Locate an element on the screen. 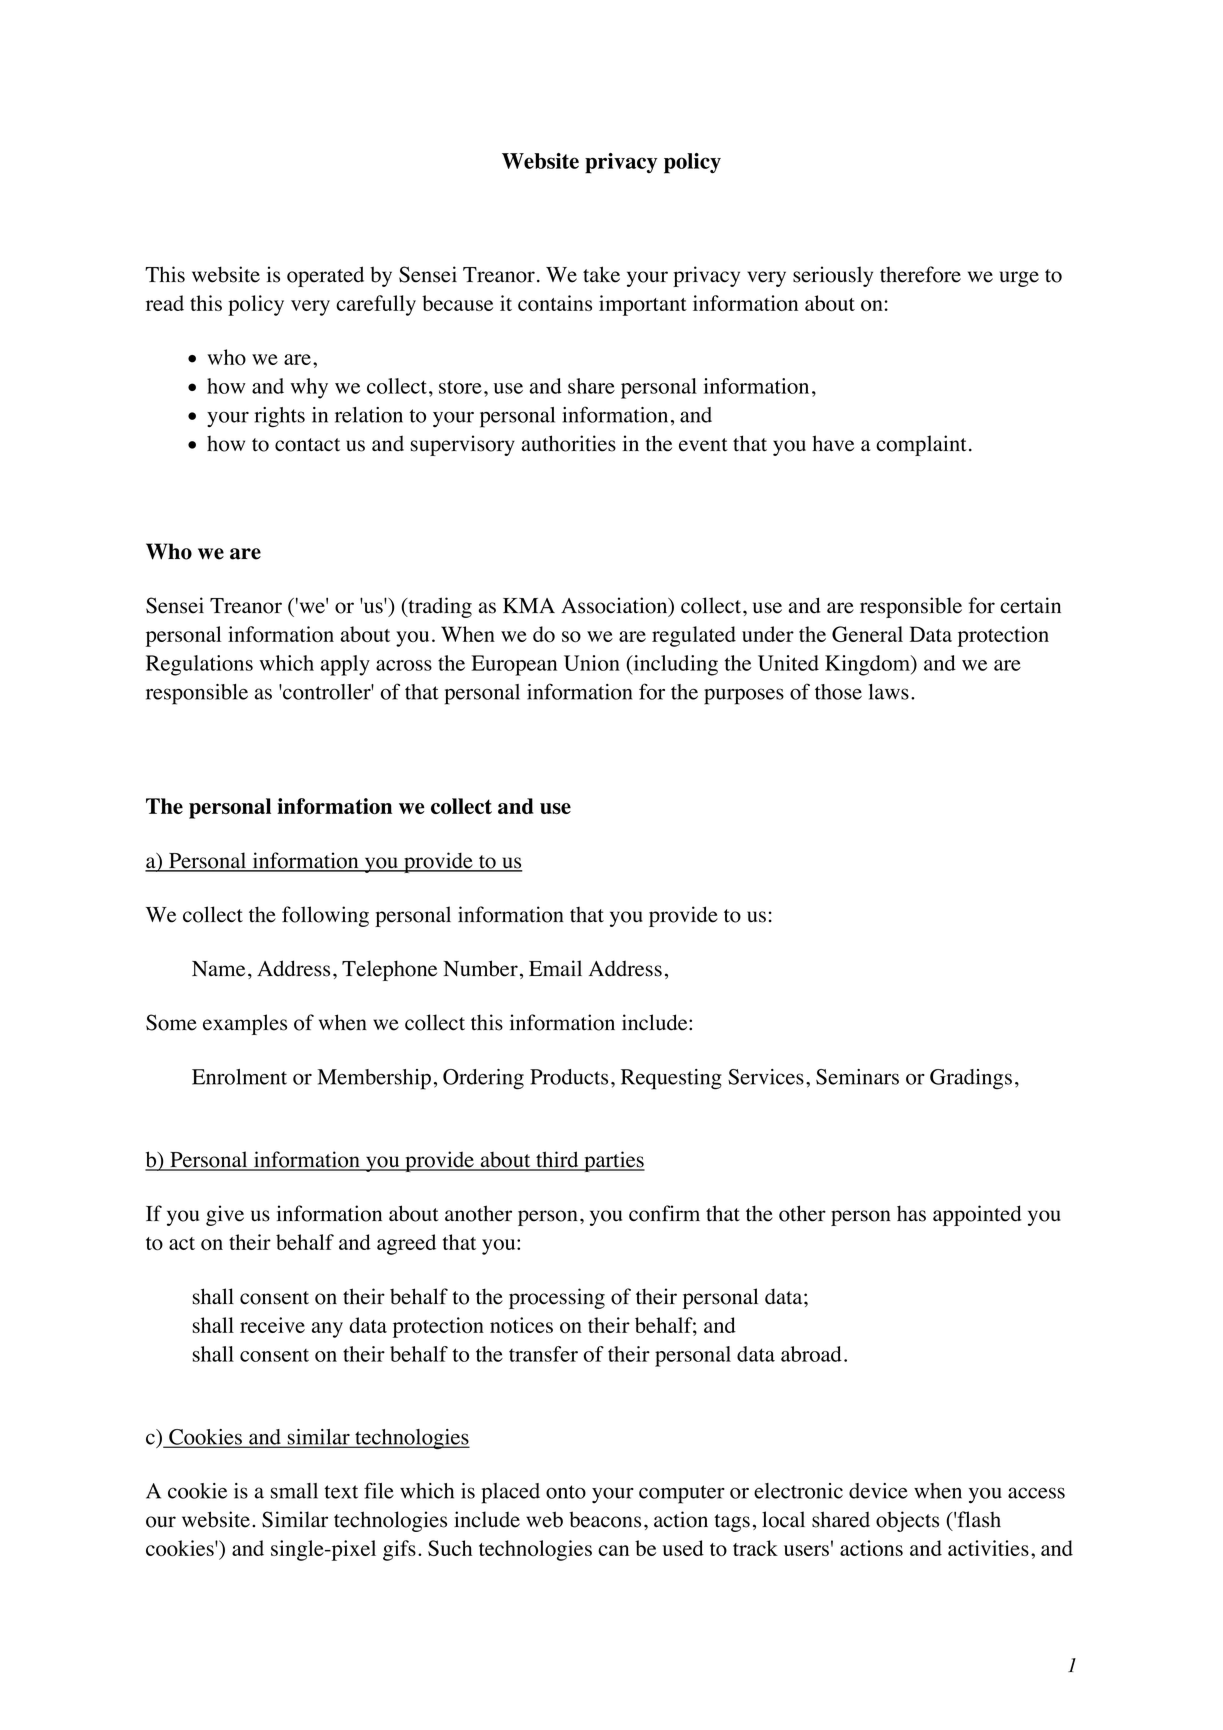  operated is located at coordinates (325, 276).
